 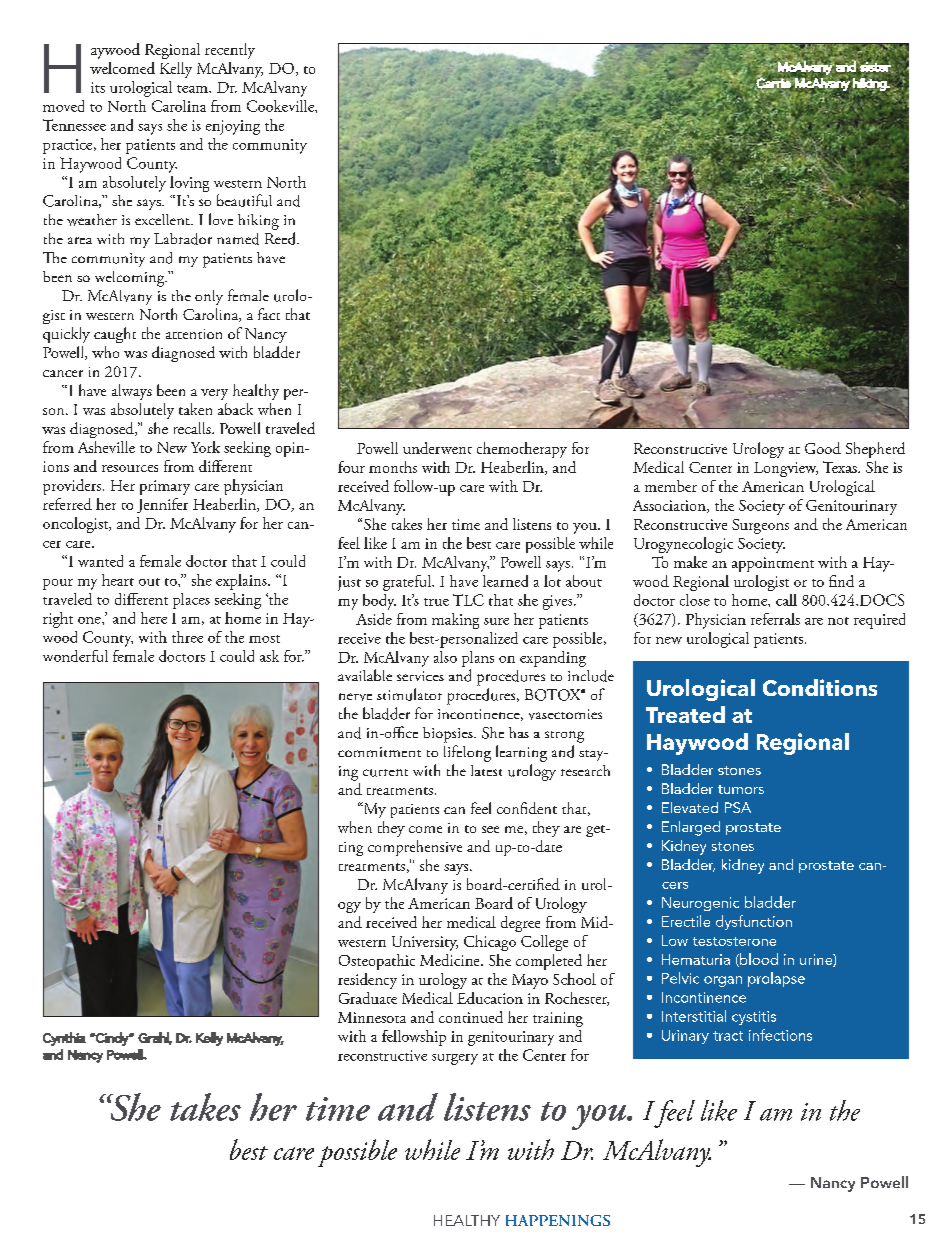 What do you see at coordinates (738, 807) in the screenshot?
I see `PSA` at bounding box center [738, 807].
